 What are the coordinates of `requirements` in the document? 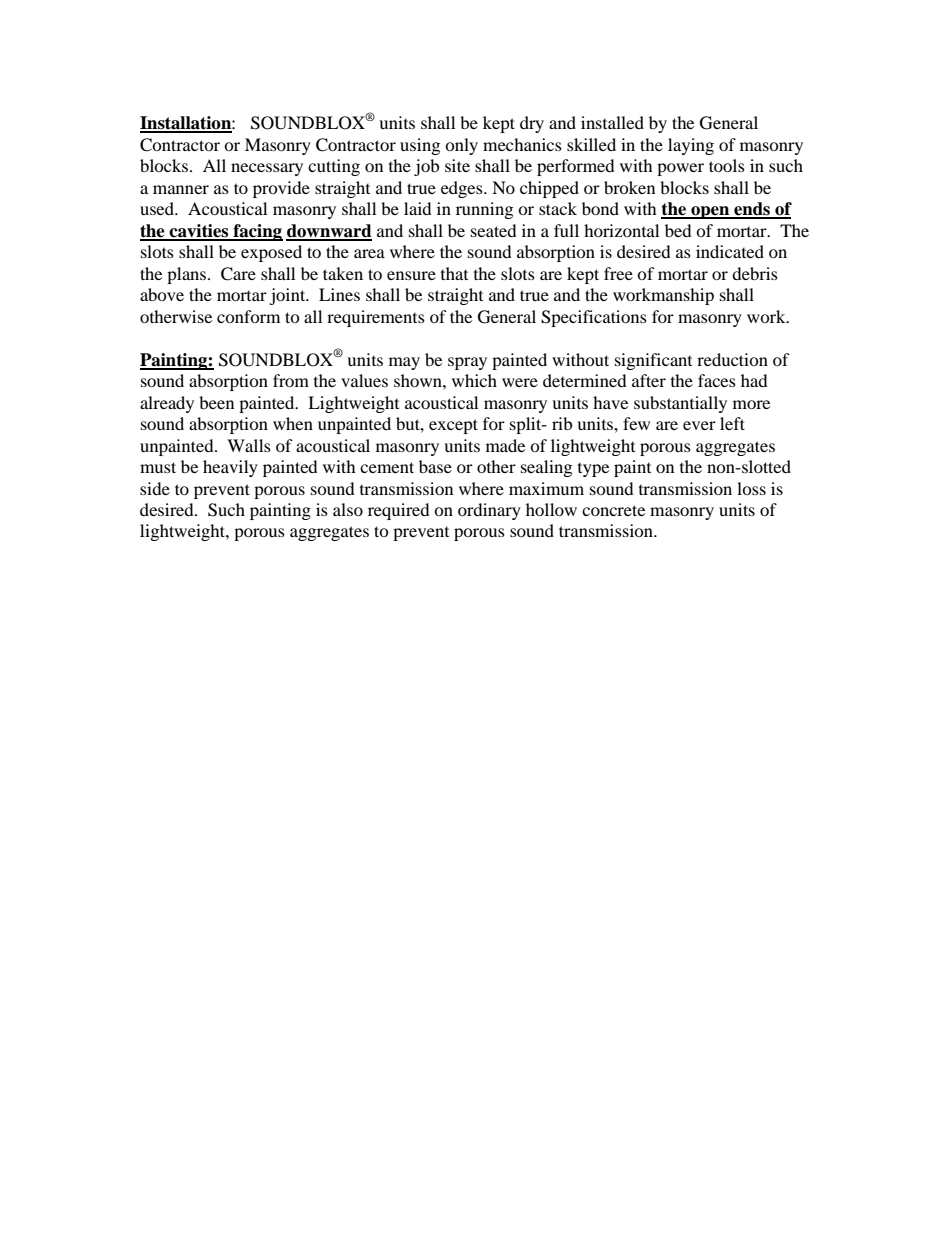 It's located at (376, 318).
